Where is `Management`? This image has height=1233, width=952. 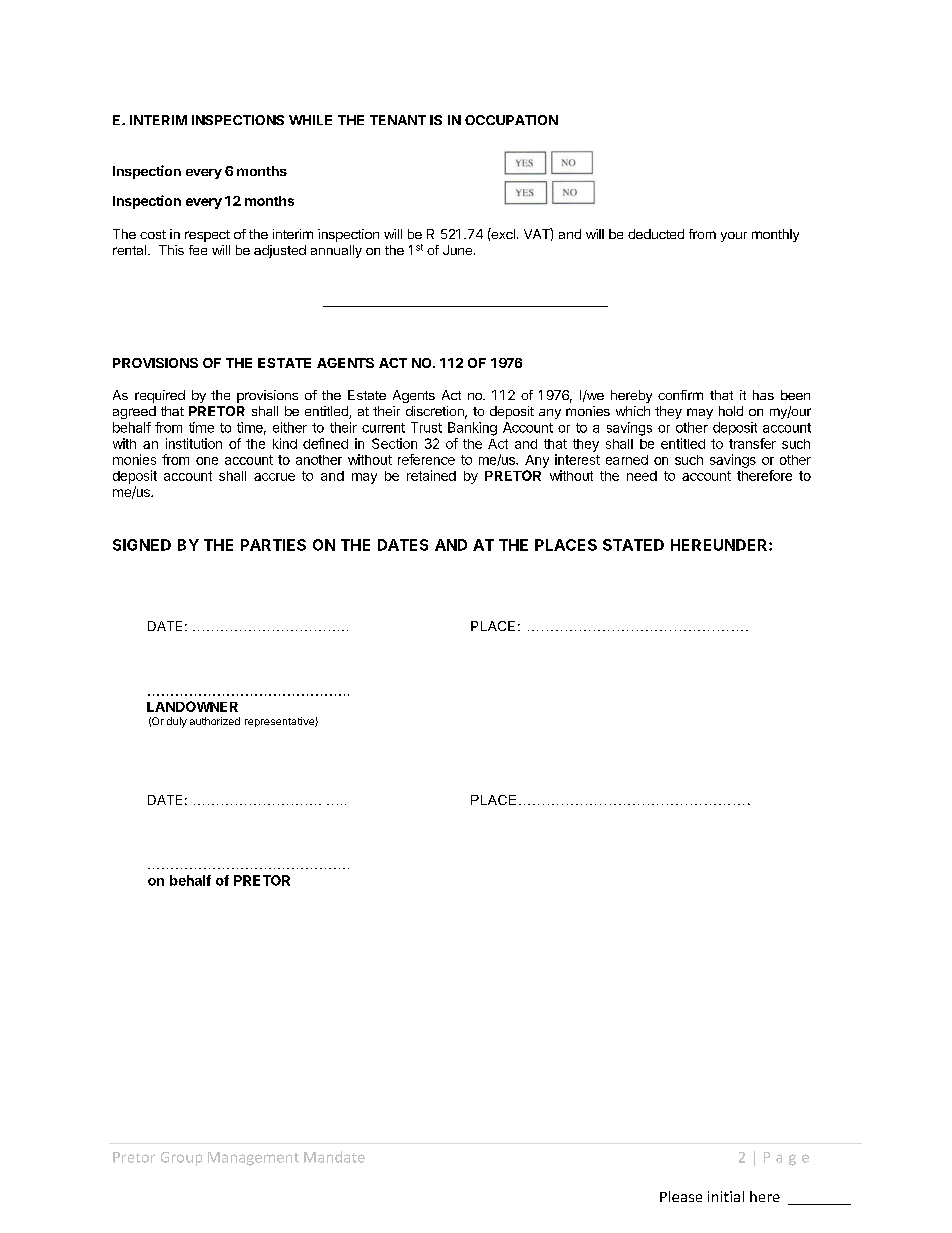 Management is located at coordinates (253, 1159).
